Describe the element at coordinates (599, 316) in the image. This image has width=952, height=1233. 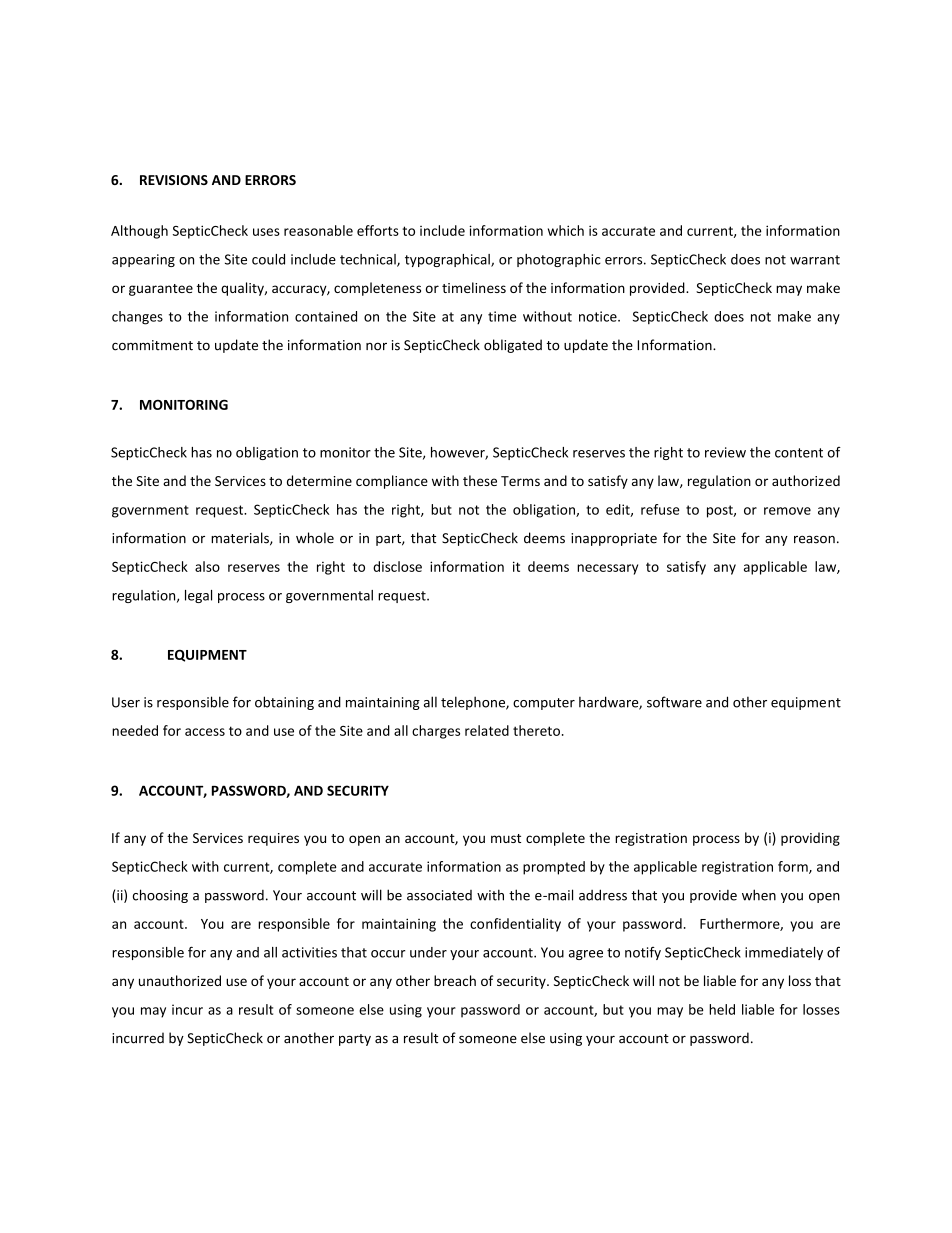
I see `notice` at that location.
